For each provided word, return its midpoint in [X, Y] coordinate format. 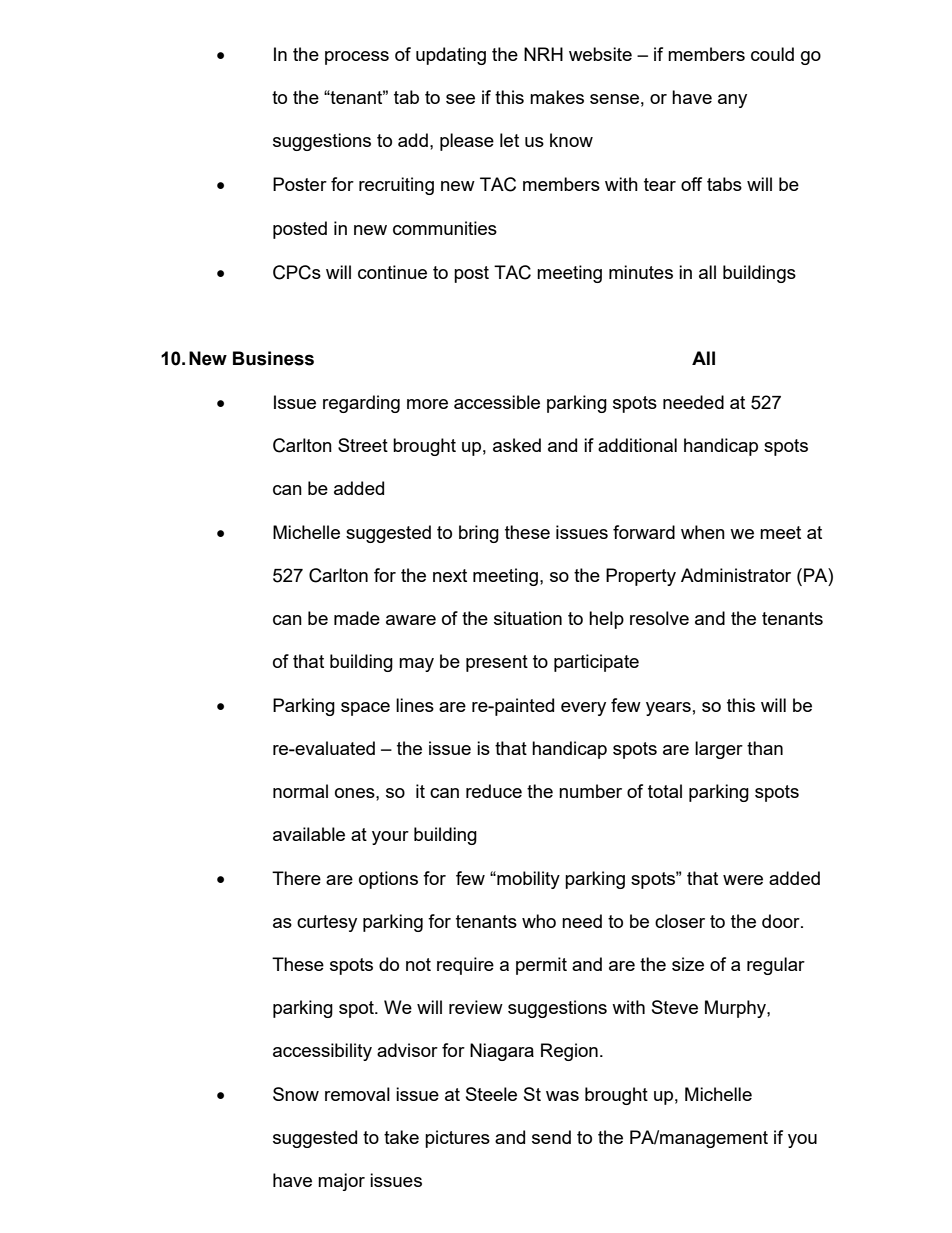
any [732, 101]
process [357, 58]
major [341, 1182]
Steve [675, 1007]
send [551, 1137]
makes [557, 97]
